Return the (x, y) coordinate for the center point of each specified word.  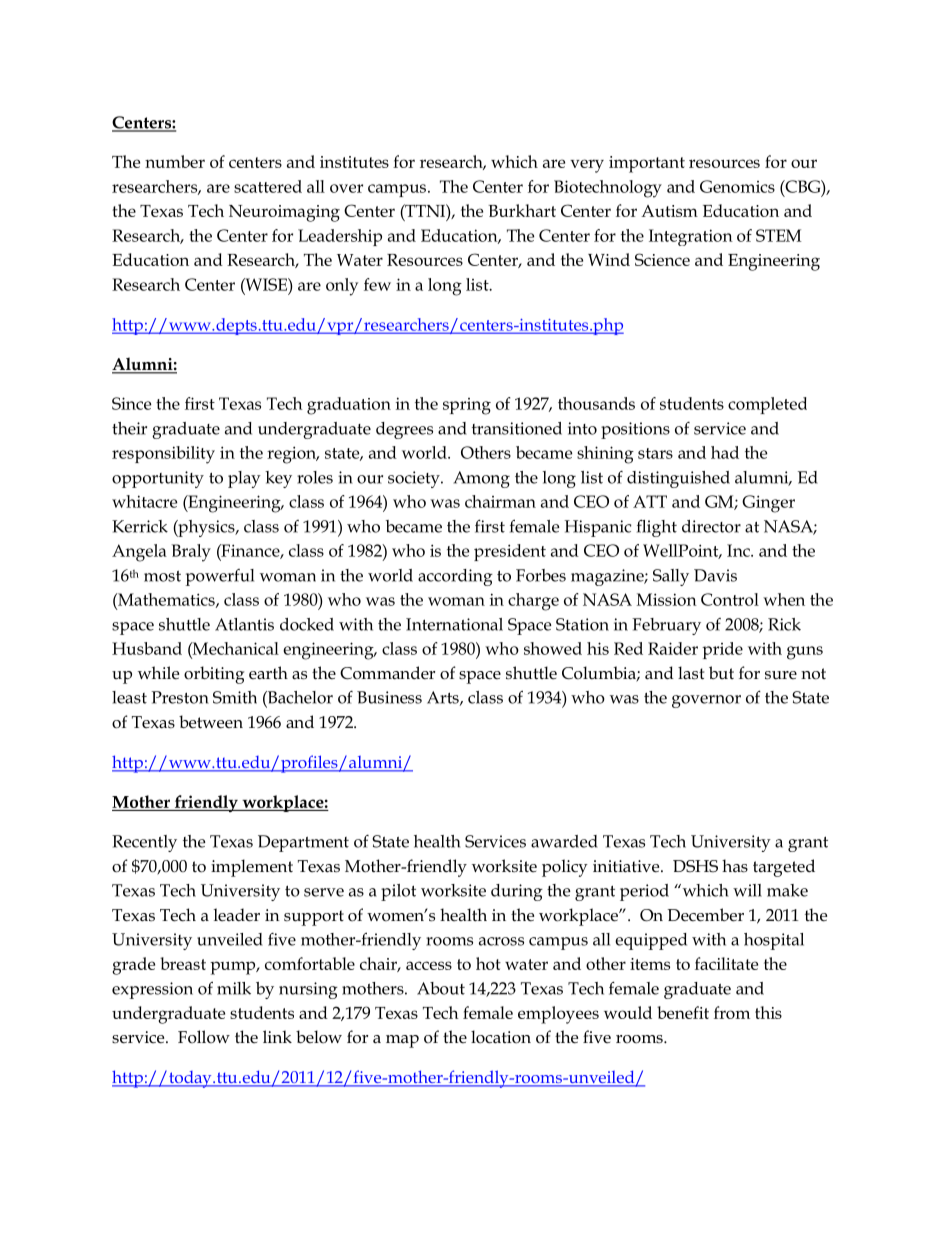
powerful (220, 577)
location (501, 1037)
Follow (204, 1037)
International (454, 624)
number (175, 161)
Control (730, 599)
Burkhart (522, 210)
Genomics (737, 186)
